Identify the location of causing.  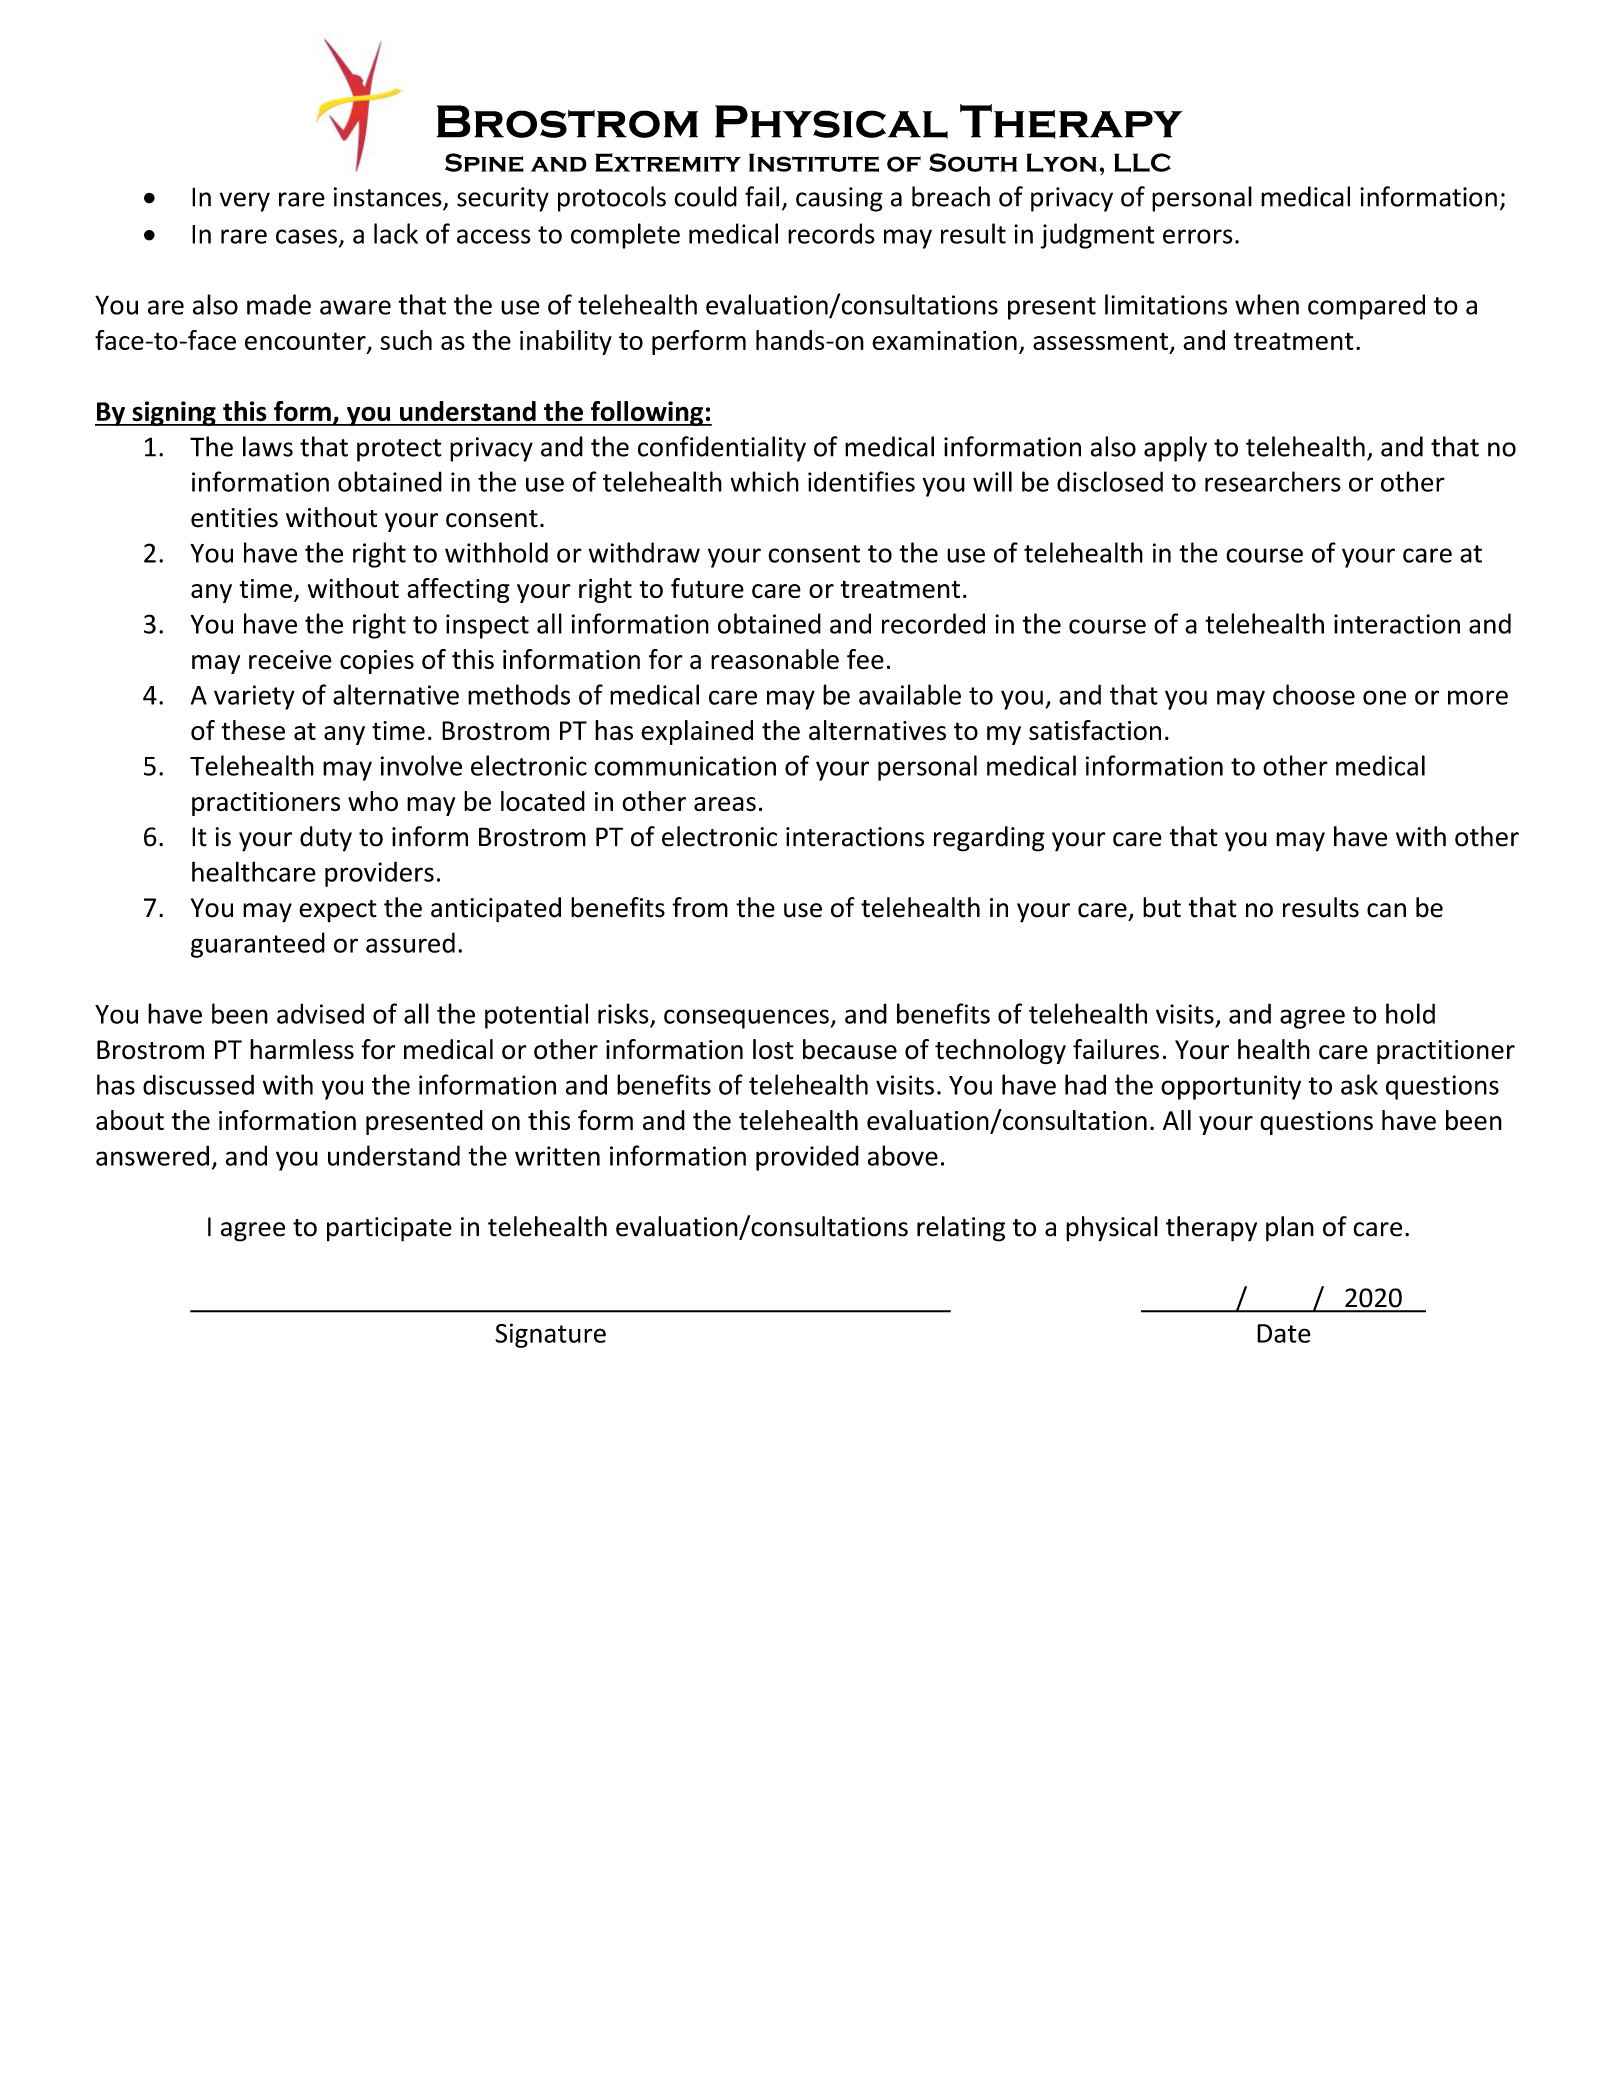
(839, 199).
